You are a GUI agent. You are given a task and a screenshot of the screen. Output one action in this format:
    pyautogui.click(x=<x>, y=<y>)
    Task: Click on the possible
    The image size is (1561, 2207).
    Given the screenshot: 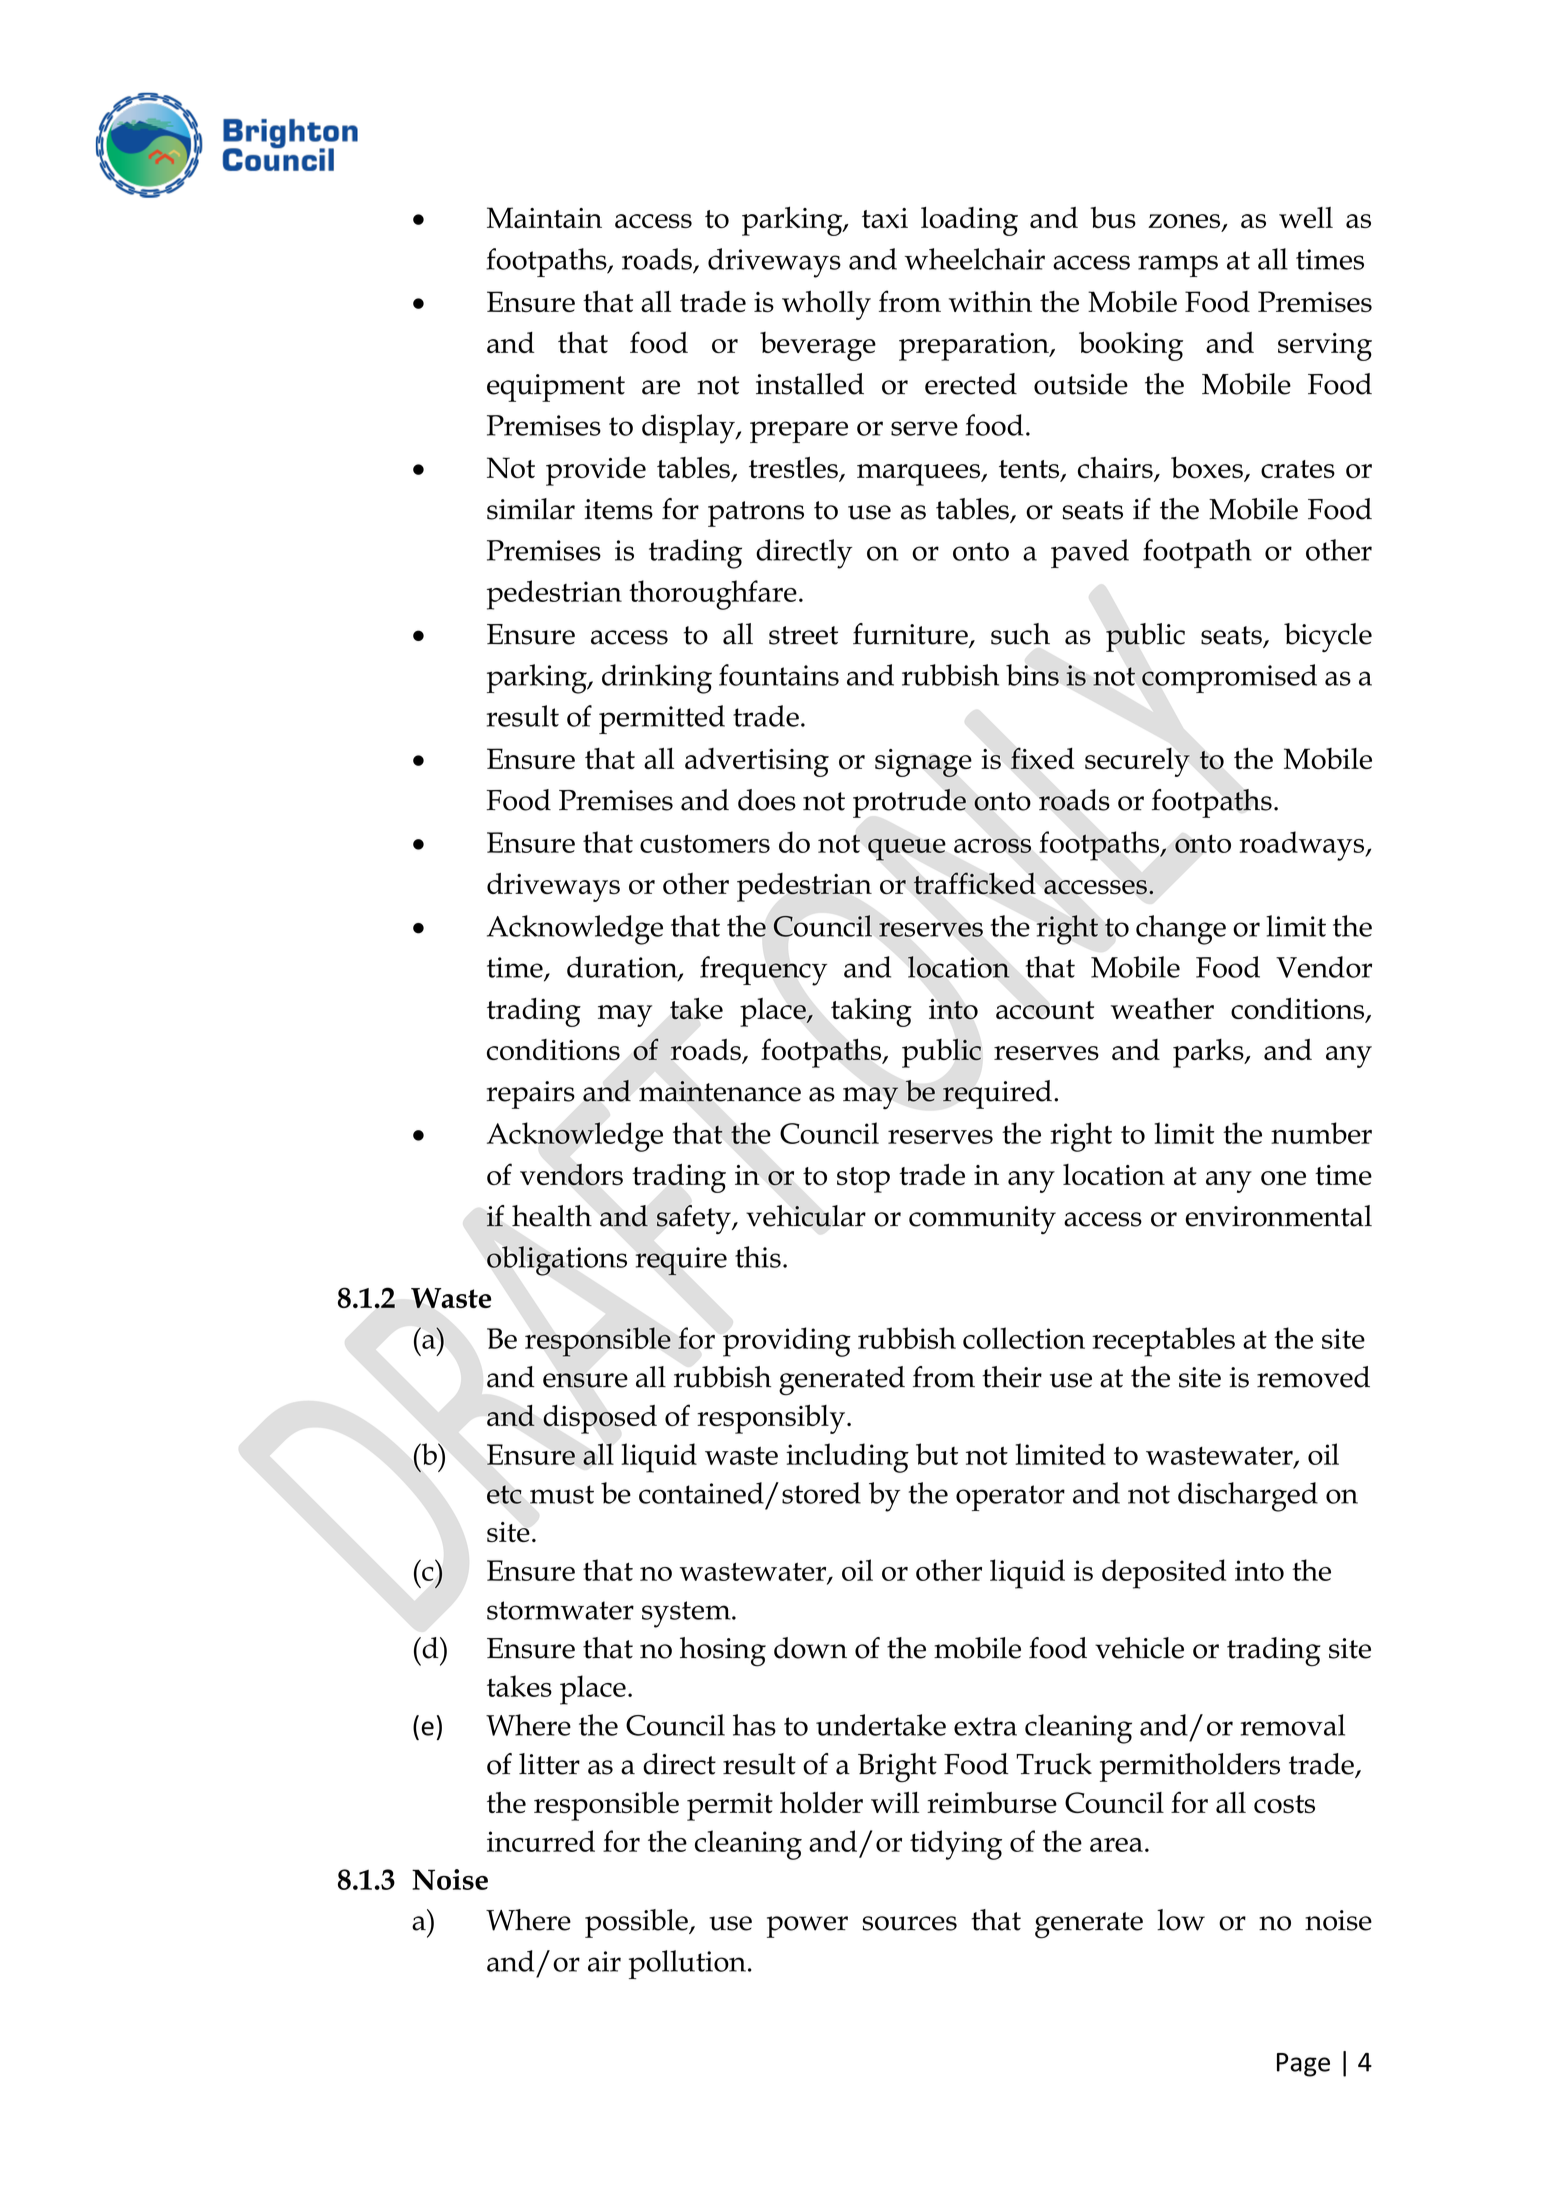 What is the action you would take?
    pyautogui.click(x=637, y=1923)
